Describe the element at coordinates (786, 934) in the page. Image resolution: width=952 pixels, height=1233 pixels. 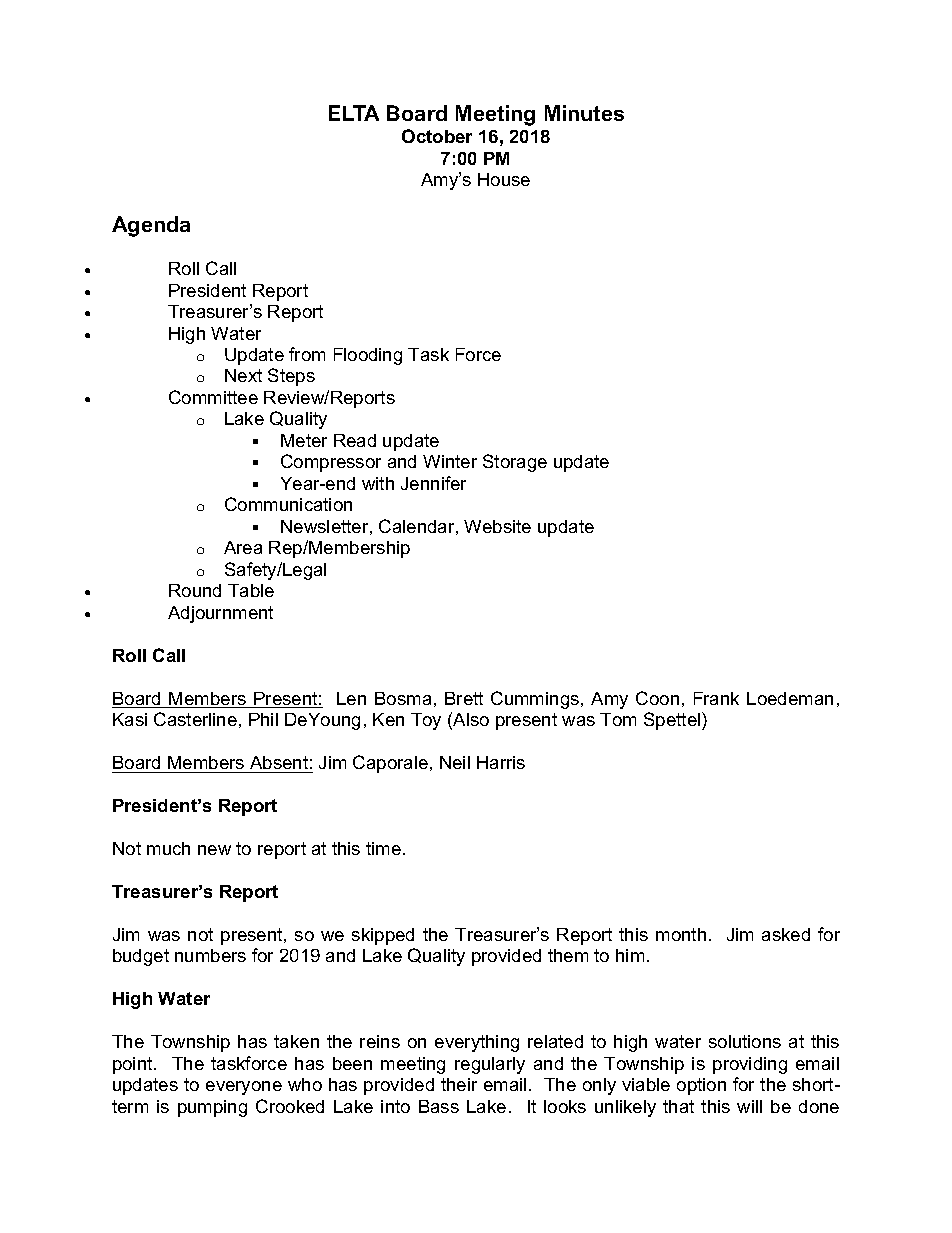
I see `asked` at that location.
